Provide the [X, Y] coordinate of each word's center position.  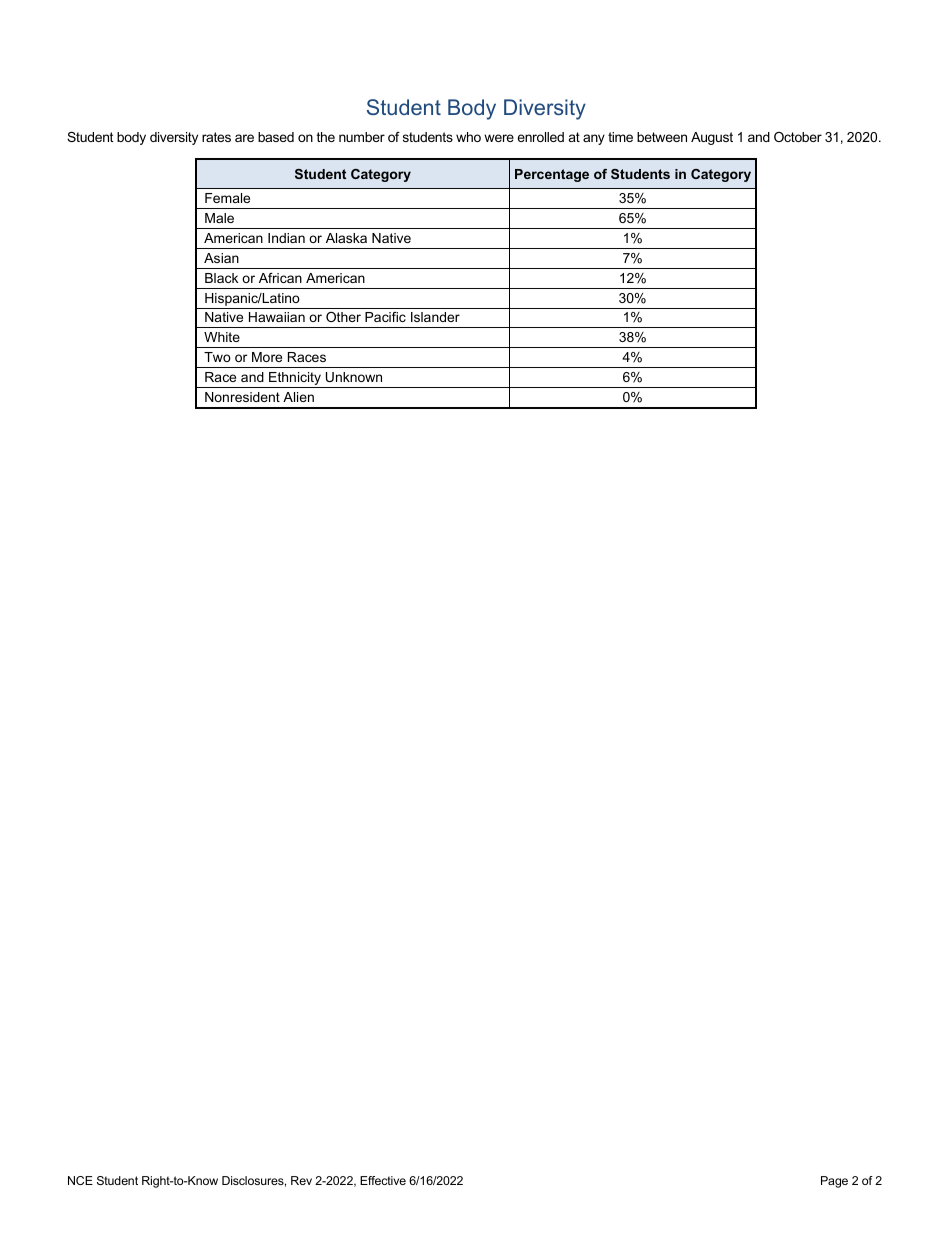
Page [834, 1182]
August [712, 138]
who [468, 137]
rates [216, 137]
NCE [80, 1180]
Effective [383, 1180]
